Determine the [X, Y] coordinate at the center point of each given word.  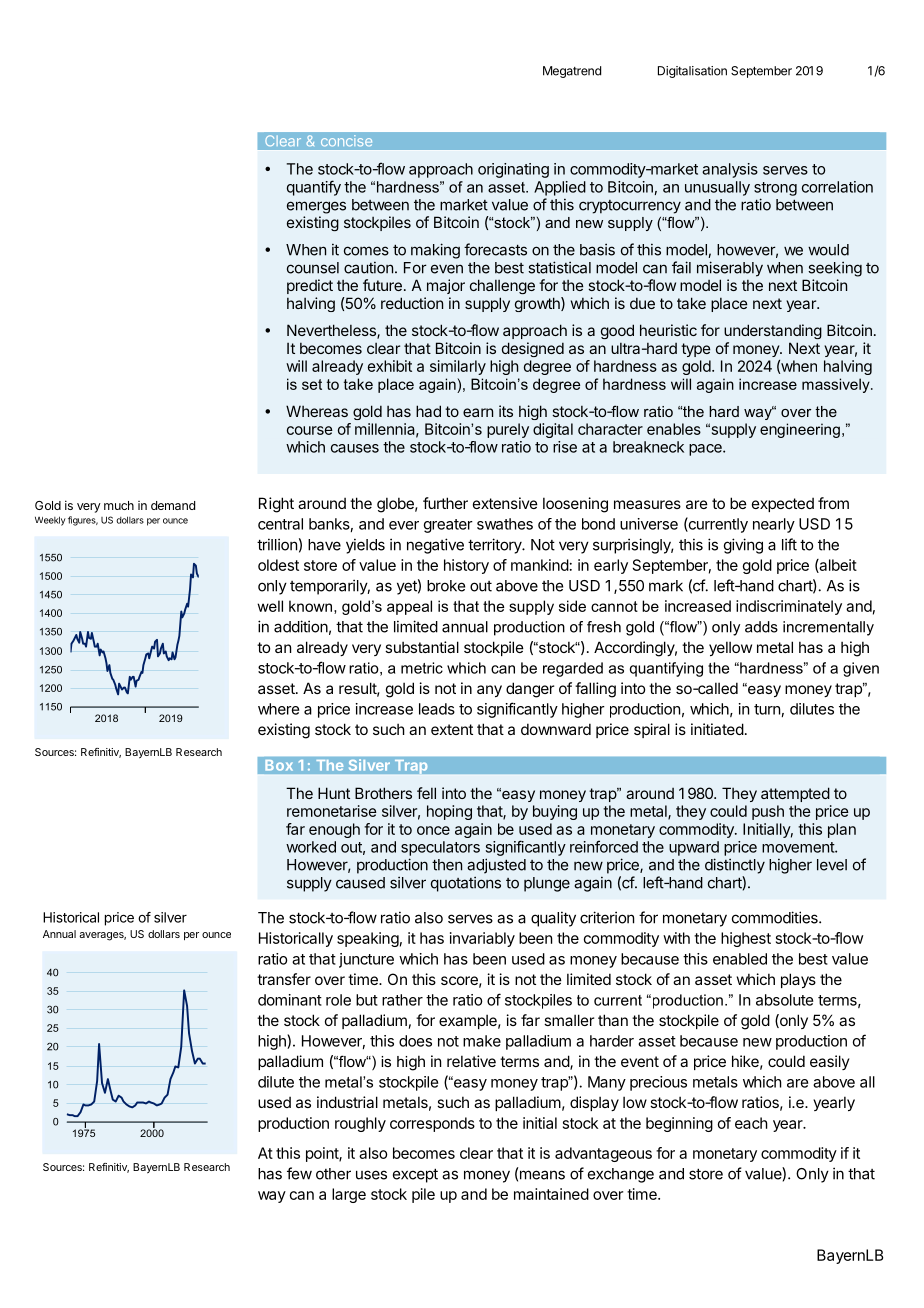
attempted [795, 794]
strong [775, 189]
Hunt [334, 793]
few [299, 1173]
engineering [800, 430]
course [310, 430]
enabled [740, 959]
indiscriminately [789, 607]
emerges [316, 207]
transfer [284, 979]
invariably [482, 939]
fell [426, 793]
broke [446, 586]
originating [513, 170]
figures [83, 521]
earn [478, 412]
